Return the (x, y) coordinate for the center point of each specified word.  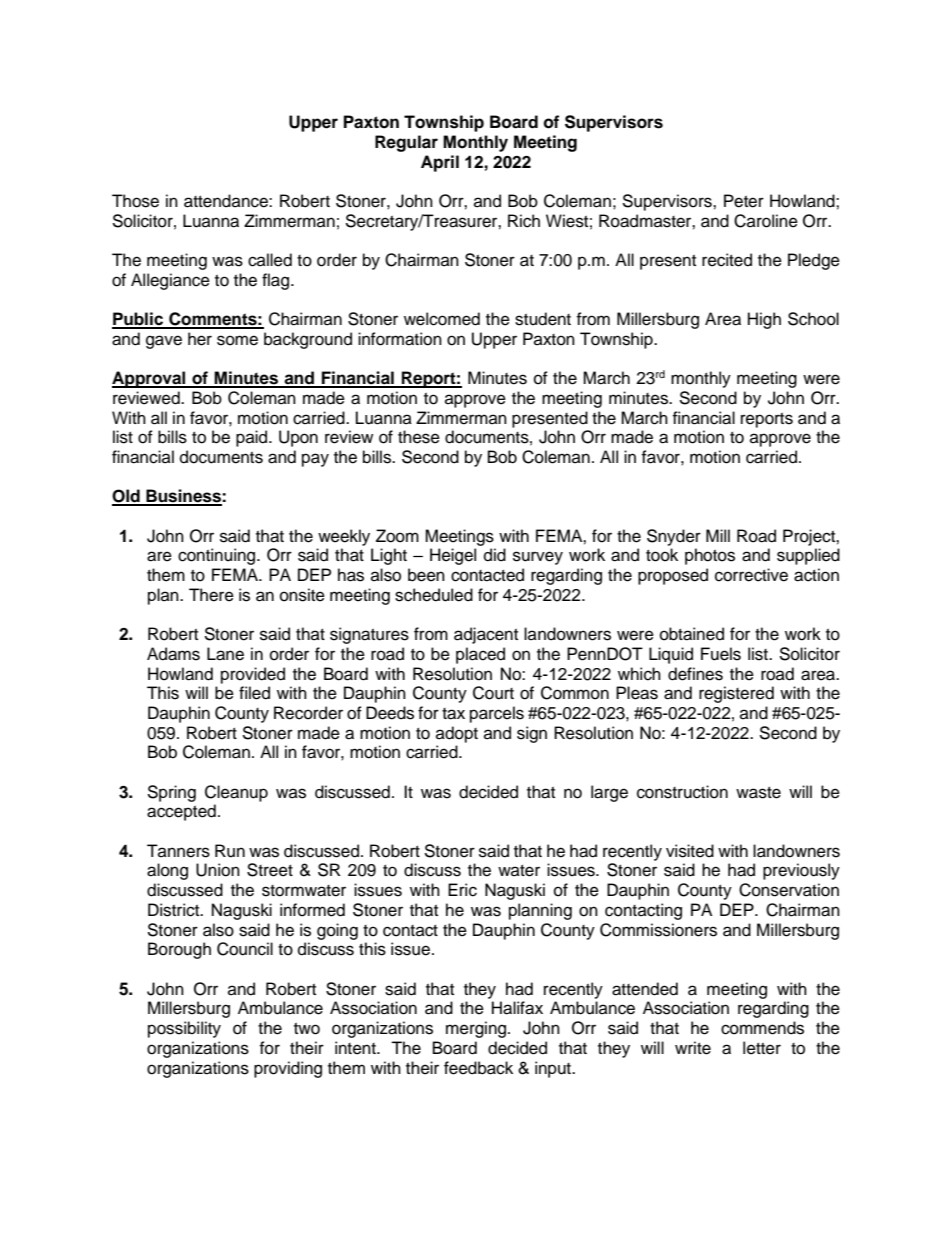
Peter (744, 201)
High (764, 320)
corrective (751, 575)
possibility (184, 1029)
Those (135, 201)
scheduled (434, 595)
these (419, 437)
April (440, 163)
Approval (150, 379)
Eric (462, 890)
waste (758, 793)
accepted (181, 812)
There (211, 595)
